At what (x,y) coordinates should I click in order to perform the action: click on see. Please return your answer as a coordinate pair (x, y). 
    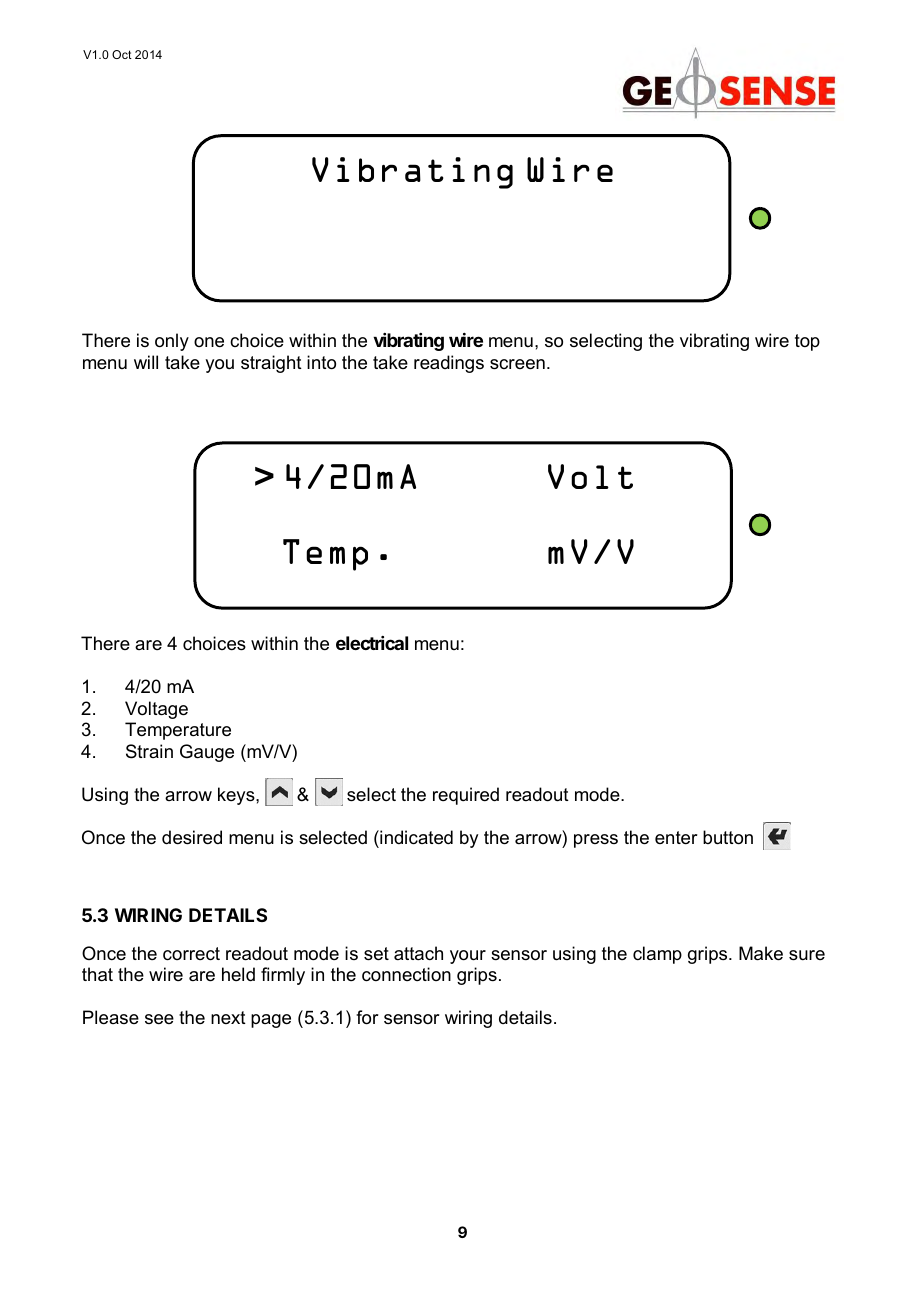
    Looking at the image, I should click on (159, 1019).
